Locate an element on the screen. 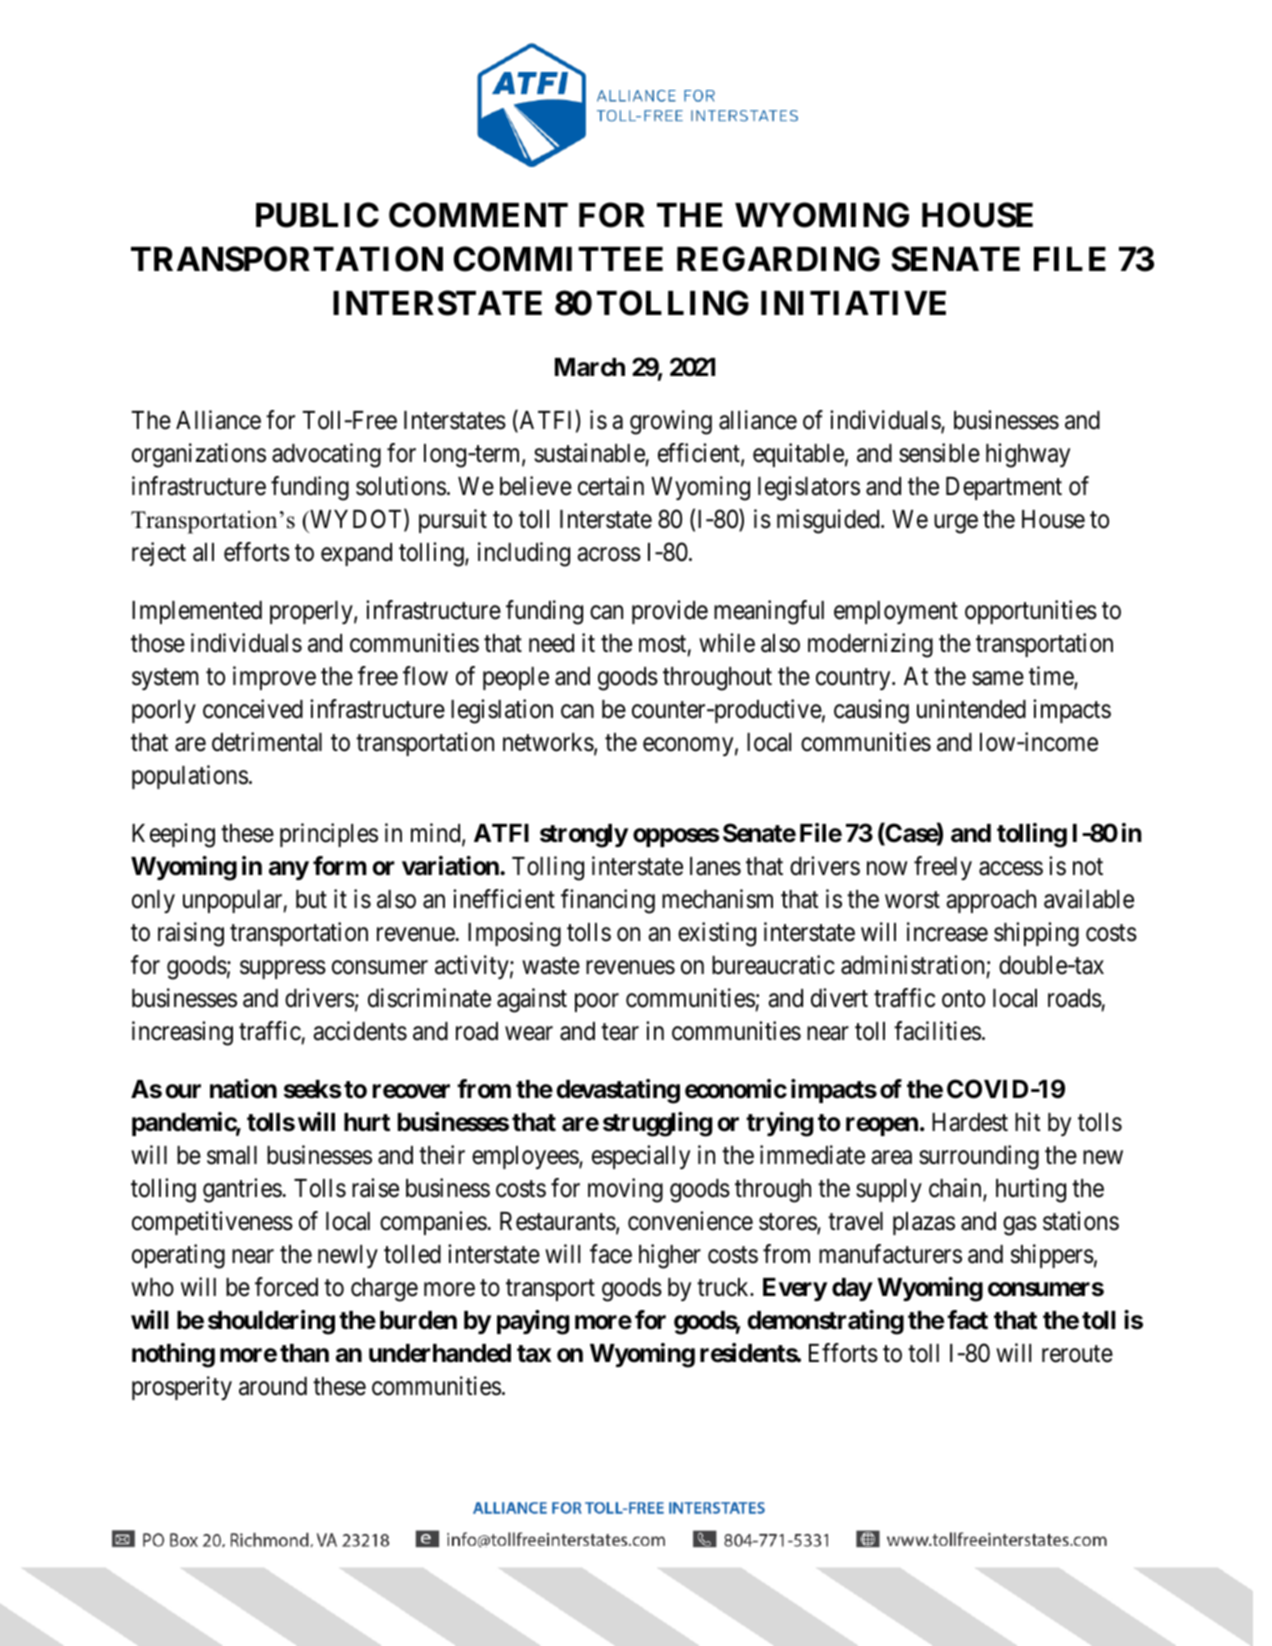 This screenshot has height=1646, width=1272. COMMITTEE is located at coordinates (558, 259).
